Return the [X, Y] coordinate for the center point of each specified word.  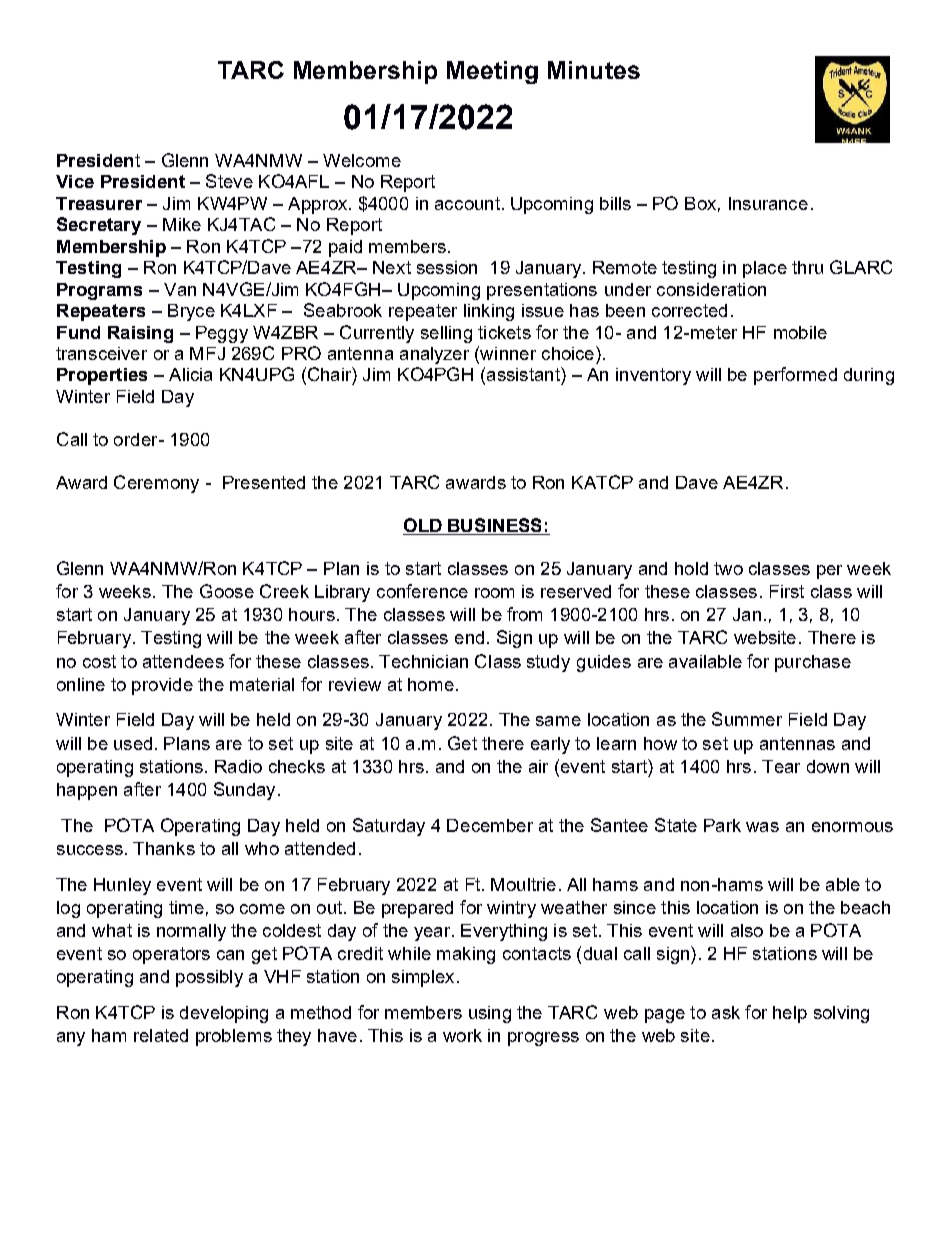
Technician [423, 661]
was [762, 827]
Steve [229, 181]
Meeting [492, 72]
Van [180, 289]
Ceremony [156, 484]
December [490, 825]
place [765, 269]
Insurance [768, 203]
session [447, 267]
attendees [183, 661]
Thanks [164, 848]
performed [795, 376]
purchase [813, 663]
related [161, 1035]
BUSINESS [495, 526]
